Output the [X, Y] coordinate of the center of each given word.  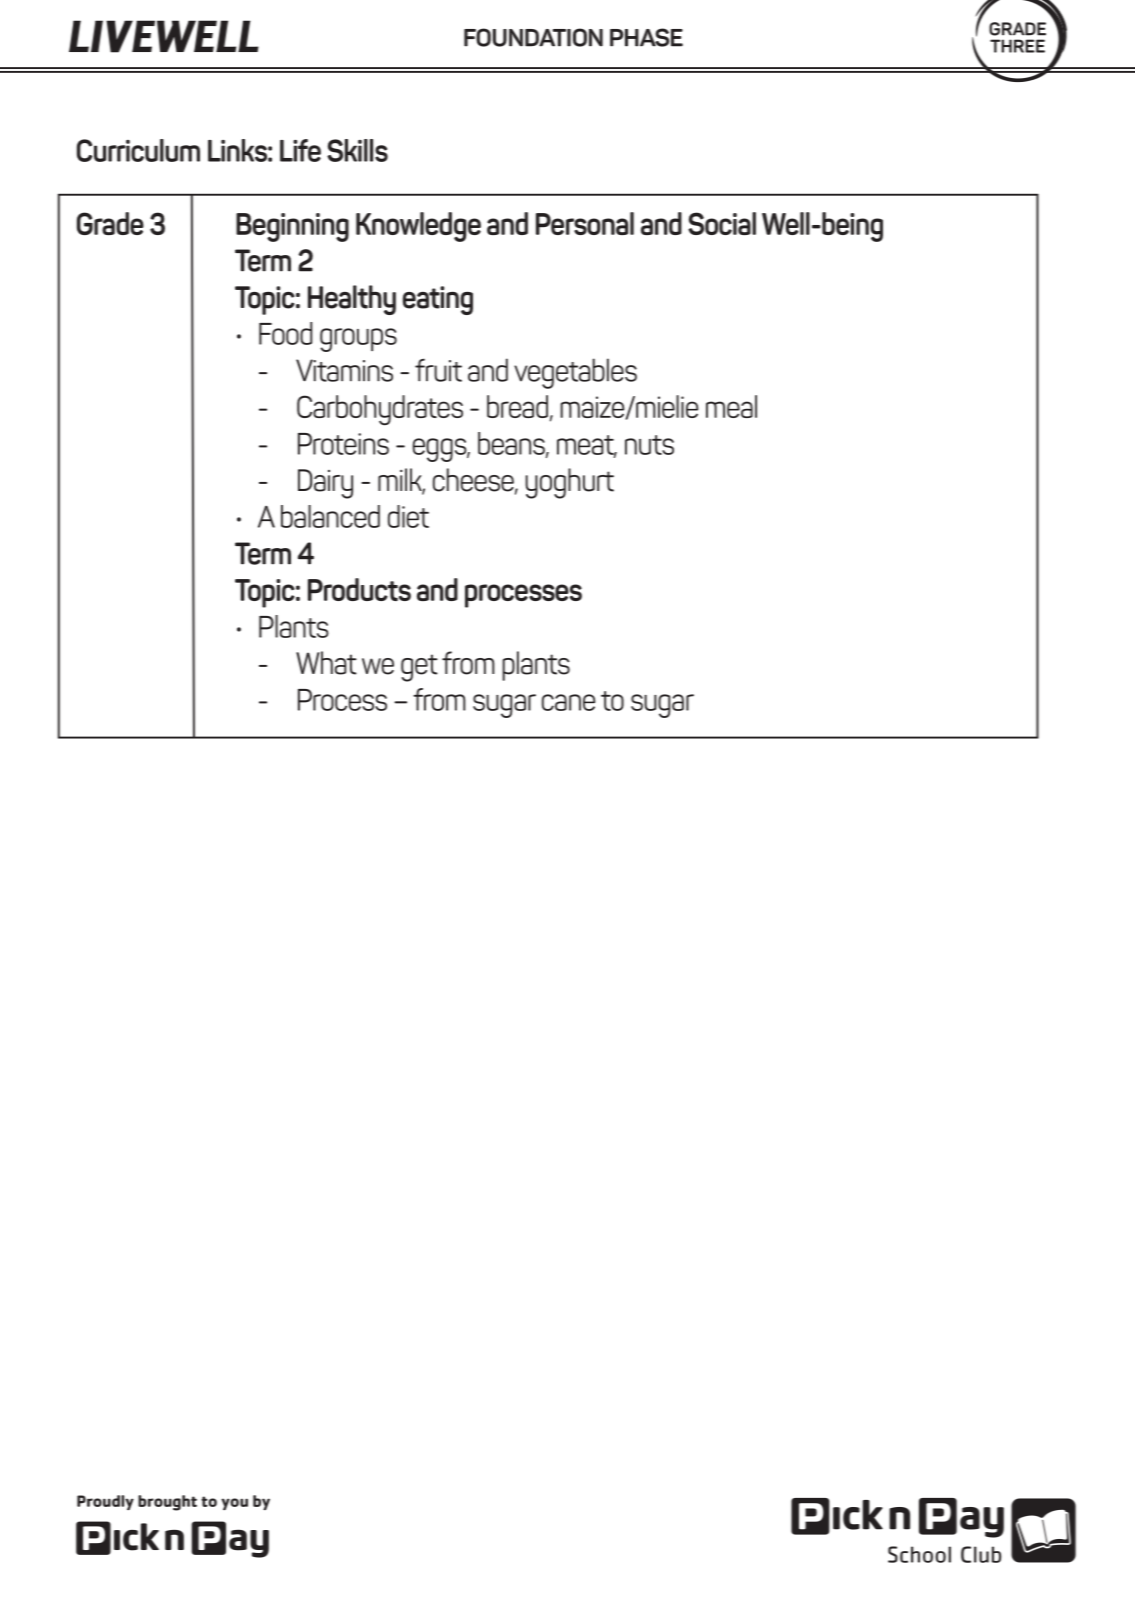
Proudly [105, 1502]
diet [408, 516]
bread [517, 406]
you [234, 1504]
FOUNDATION [533, 37]
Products [359, 589]
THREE [1017, 46]
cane [568, 702]
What [326, 663]
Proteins [343, 444]
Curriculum [138, 150]
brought [167, 1503]
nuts [649, 445]
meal [731, 406]
